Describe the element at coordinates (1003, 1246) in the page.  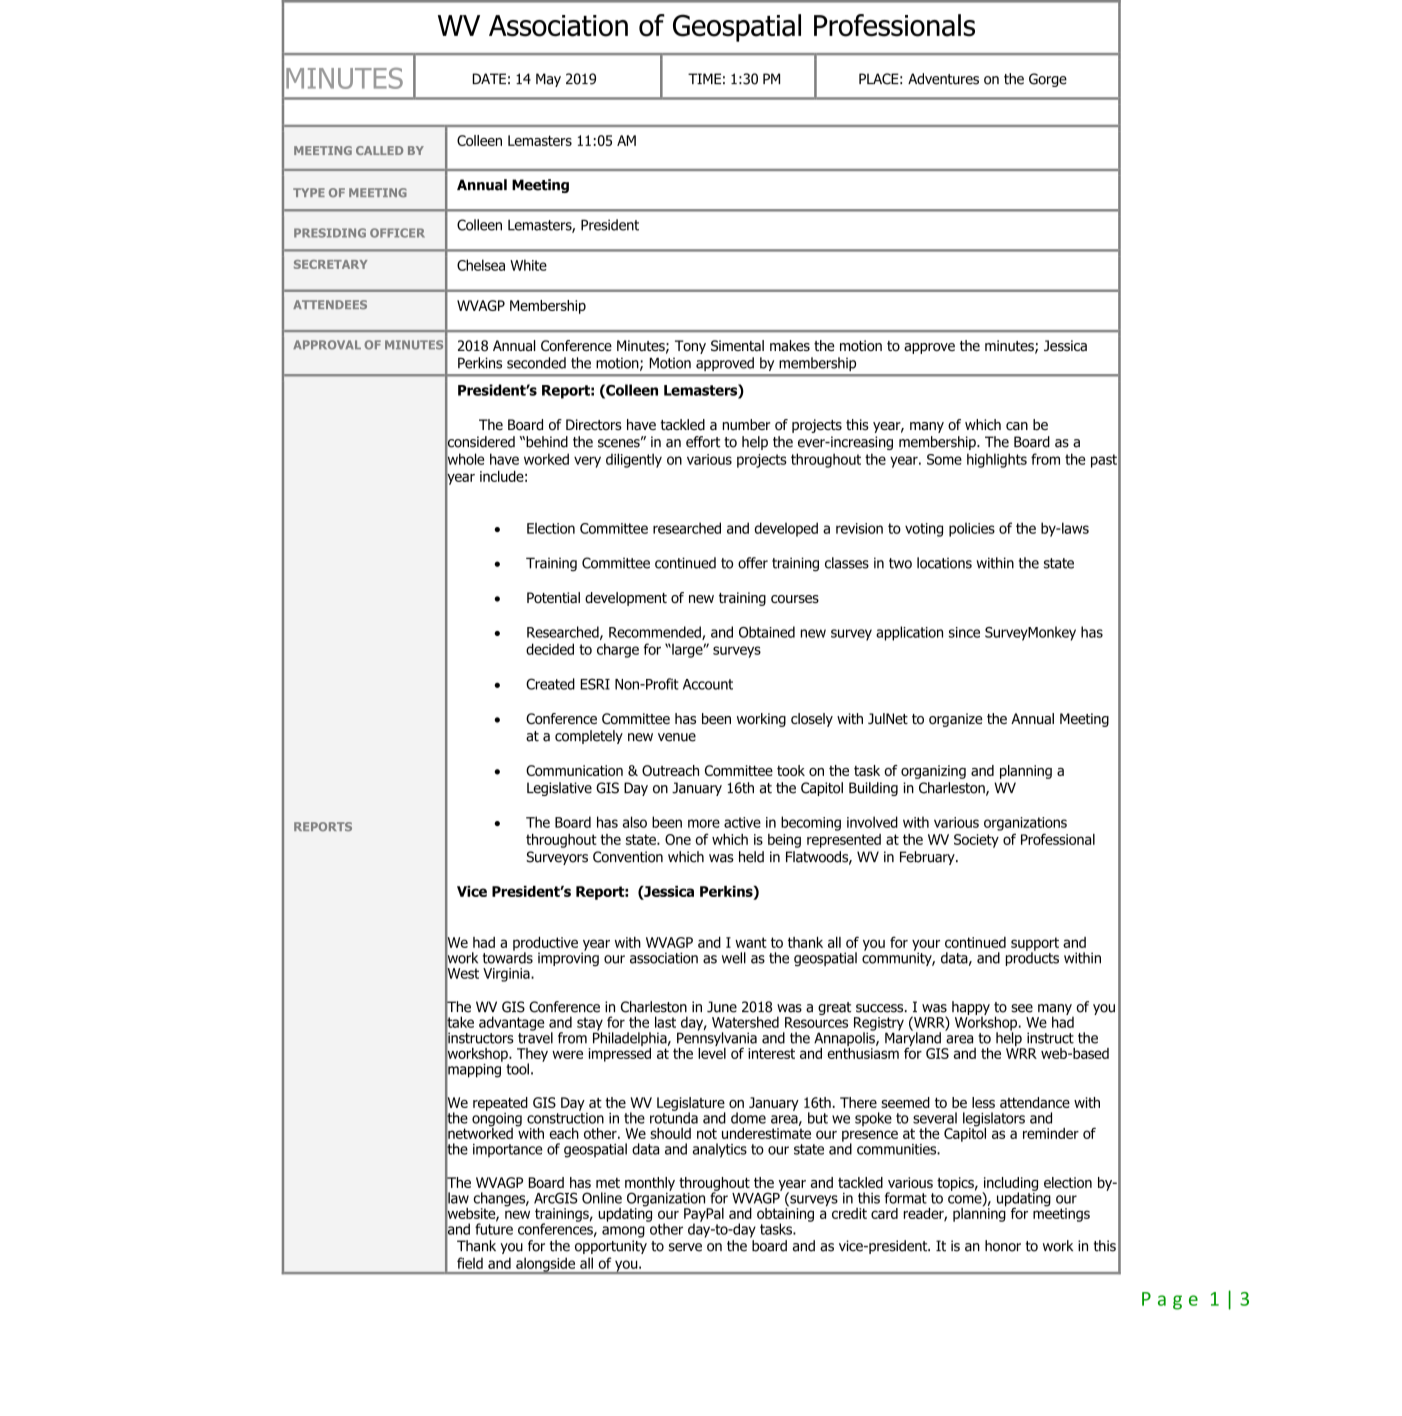
I see `honor` at that location.
